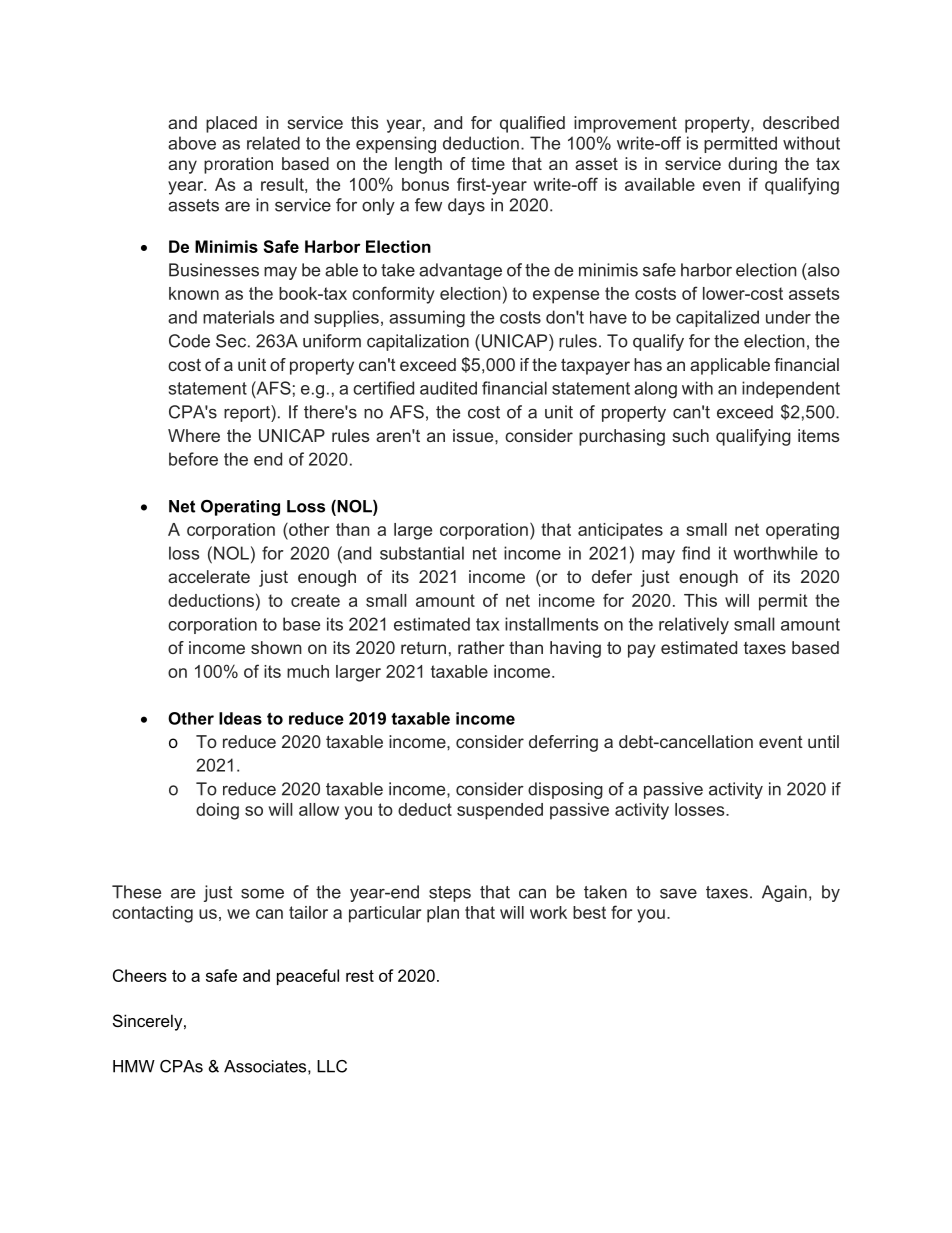 This document has height=1233, width=952. What do you see at coordinates (752, 165) in the document?
I see `during` at bounding box center [752, 165].
